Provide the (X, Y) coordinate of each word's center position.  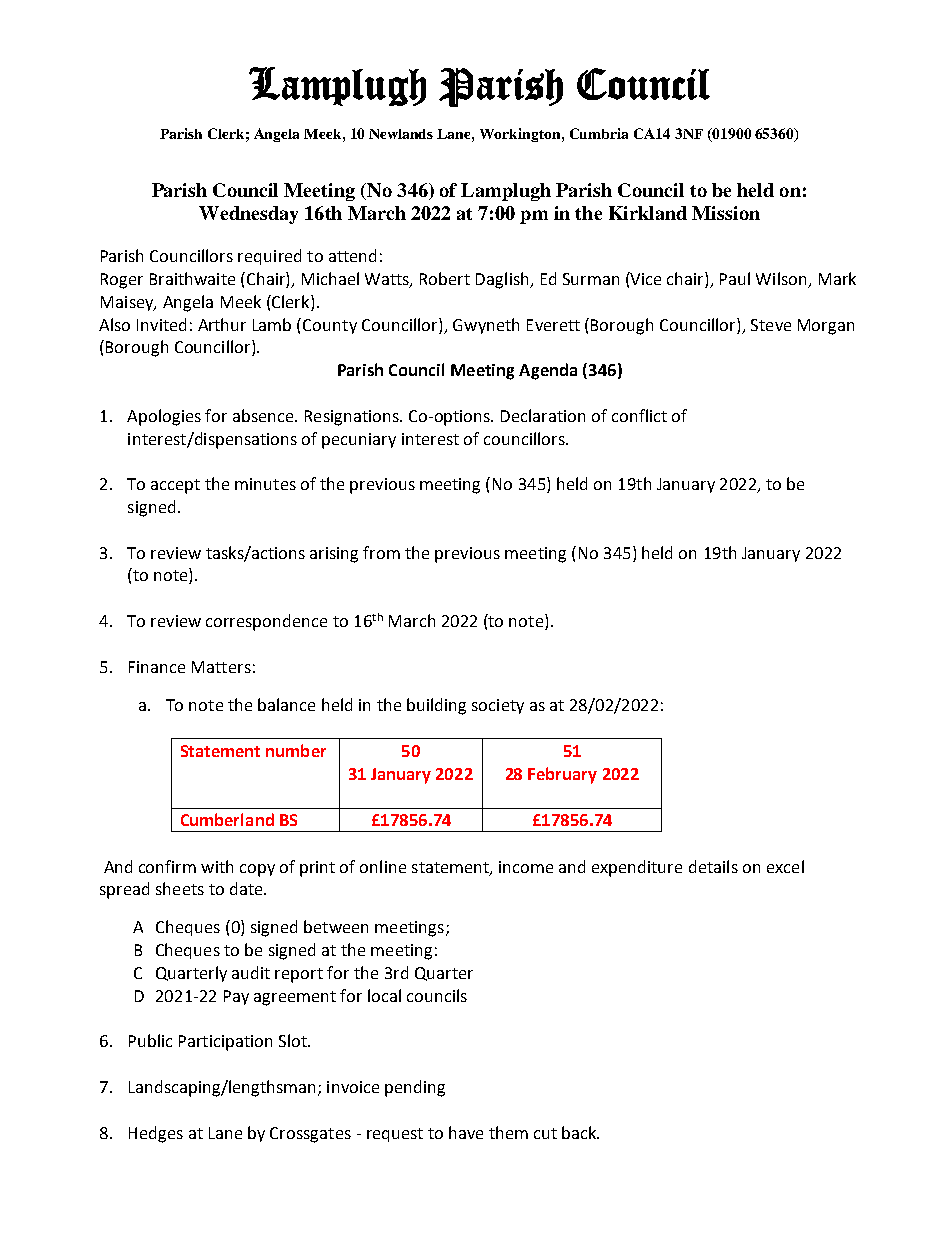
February (562, 775)
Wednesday (248, 215)
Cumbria (599, 133)
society (498, 706)
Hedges (156, 1134)
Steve (771, 325)
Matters (221, 667)
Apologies (164, 417)
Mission (726, 213)
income (526, 867)
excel (785, 866)
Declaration (543, 415)
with (217, 866)
